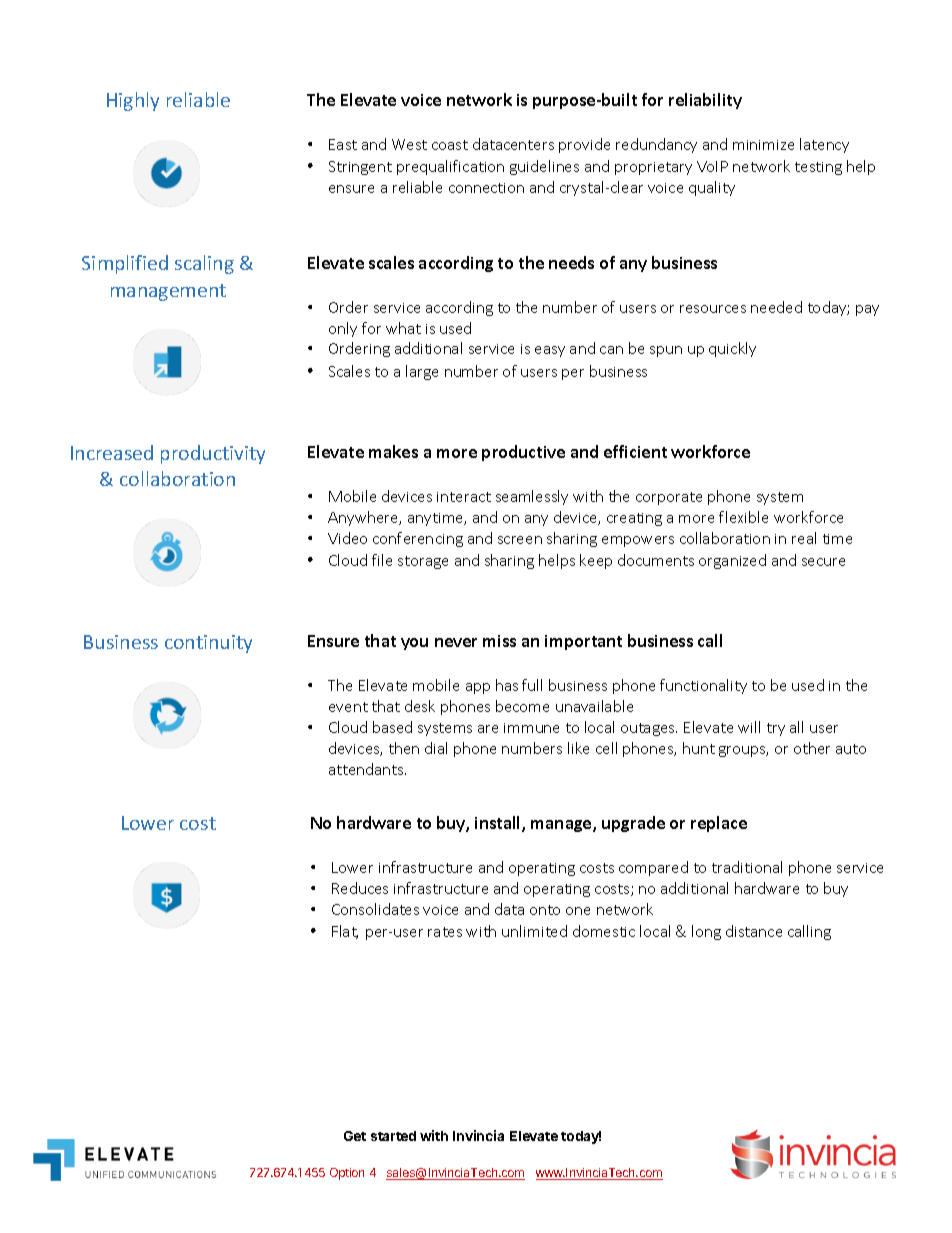 The width and height of the screenshot is (952, 1233). What do you see at coordinates (523, 453) in the screenshot?
I see `productive` at bounding box center [523, 453].
